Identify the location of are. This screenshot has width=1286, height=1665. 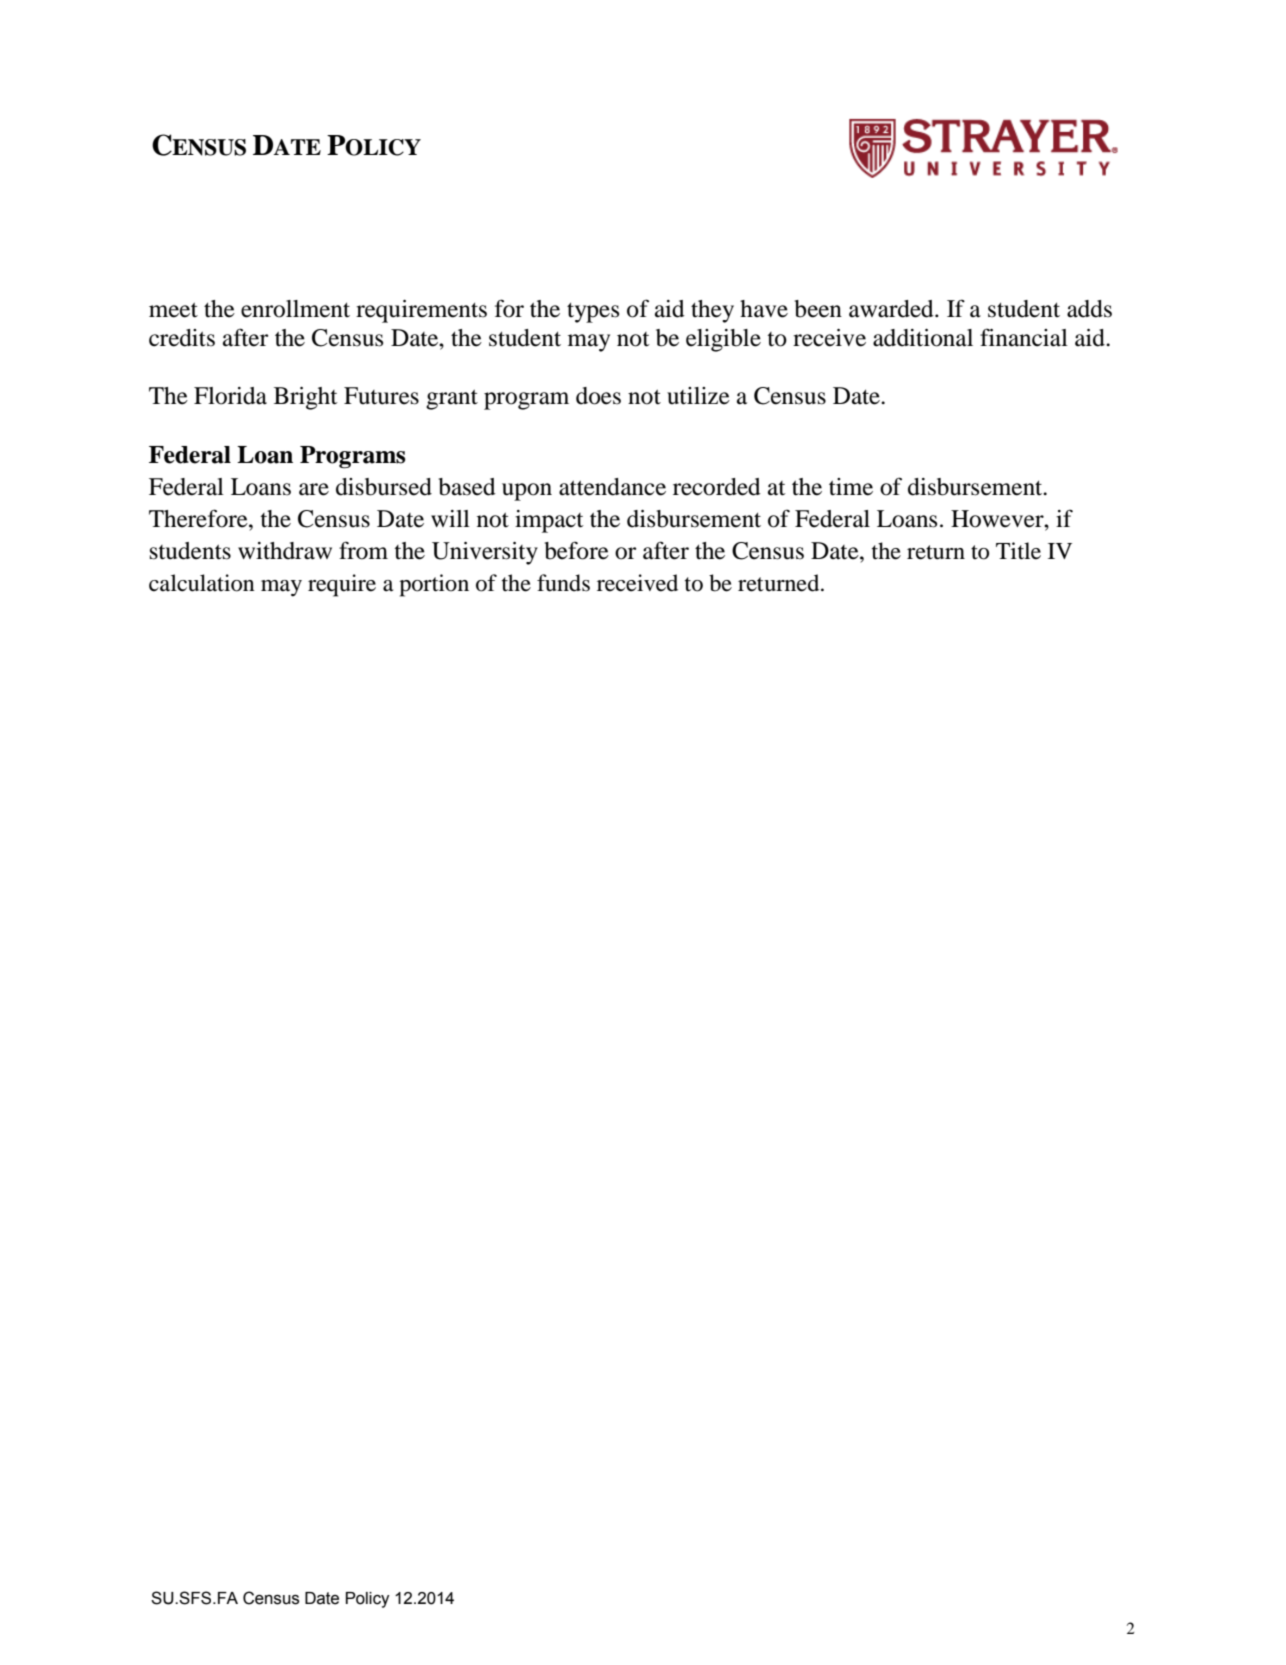
(314, 489).
